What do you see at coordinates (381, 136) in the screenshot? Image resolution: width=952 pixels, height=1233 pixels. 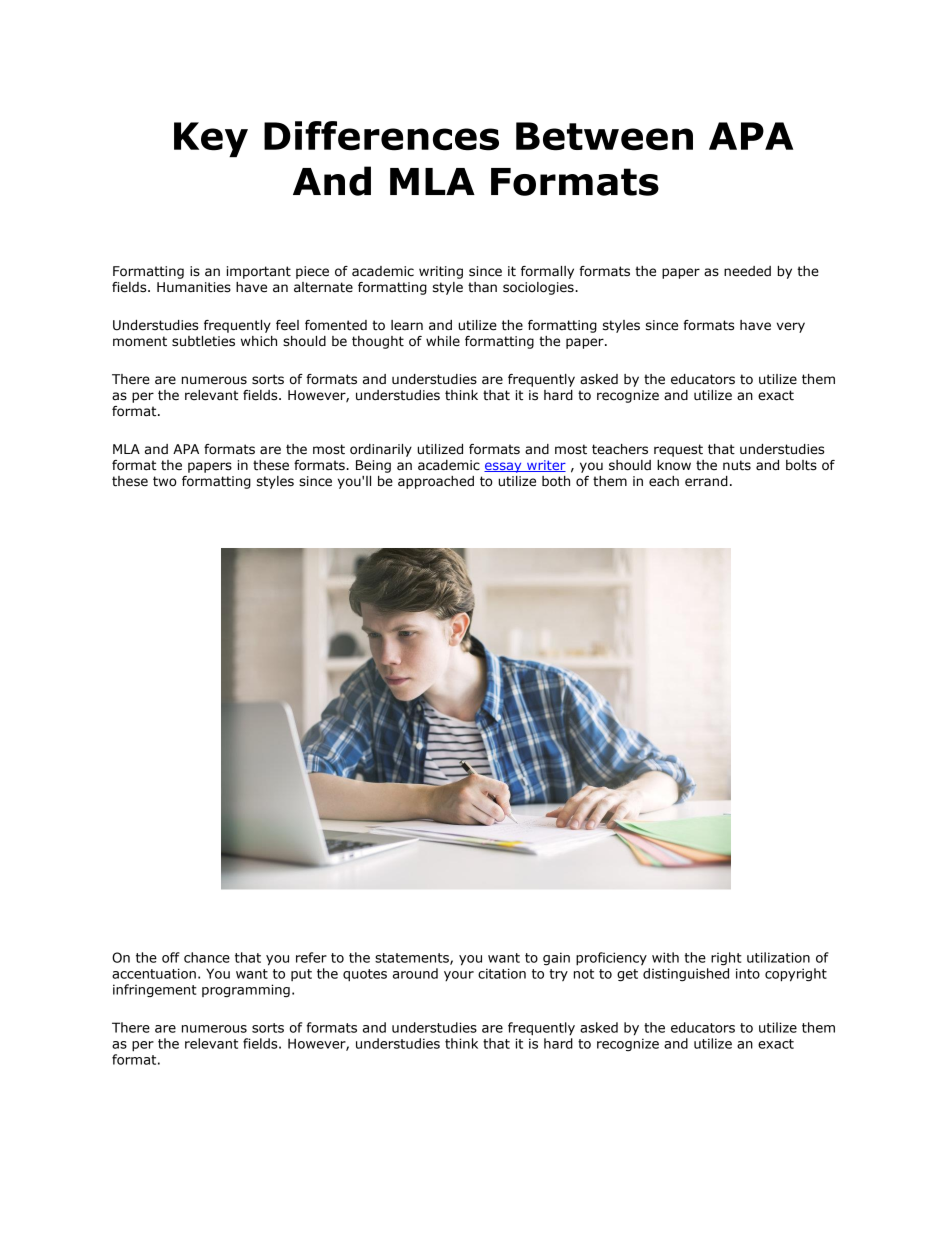 I see `Differences` at bounding box center [381, 136].
